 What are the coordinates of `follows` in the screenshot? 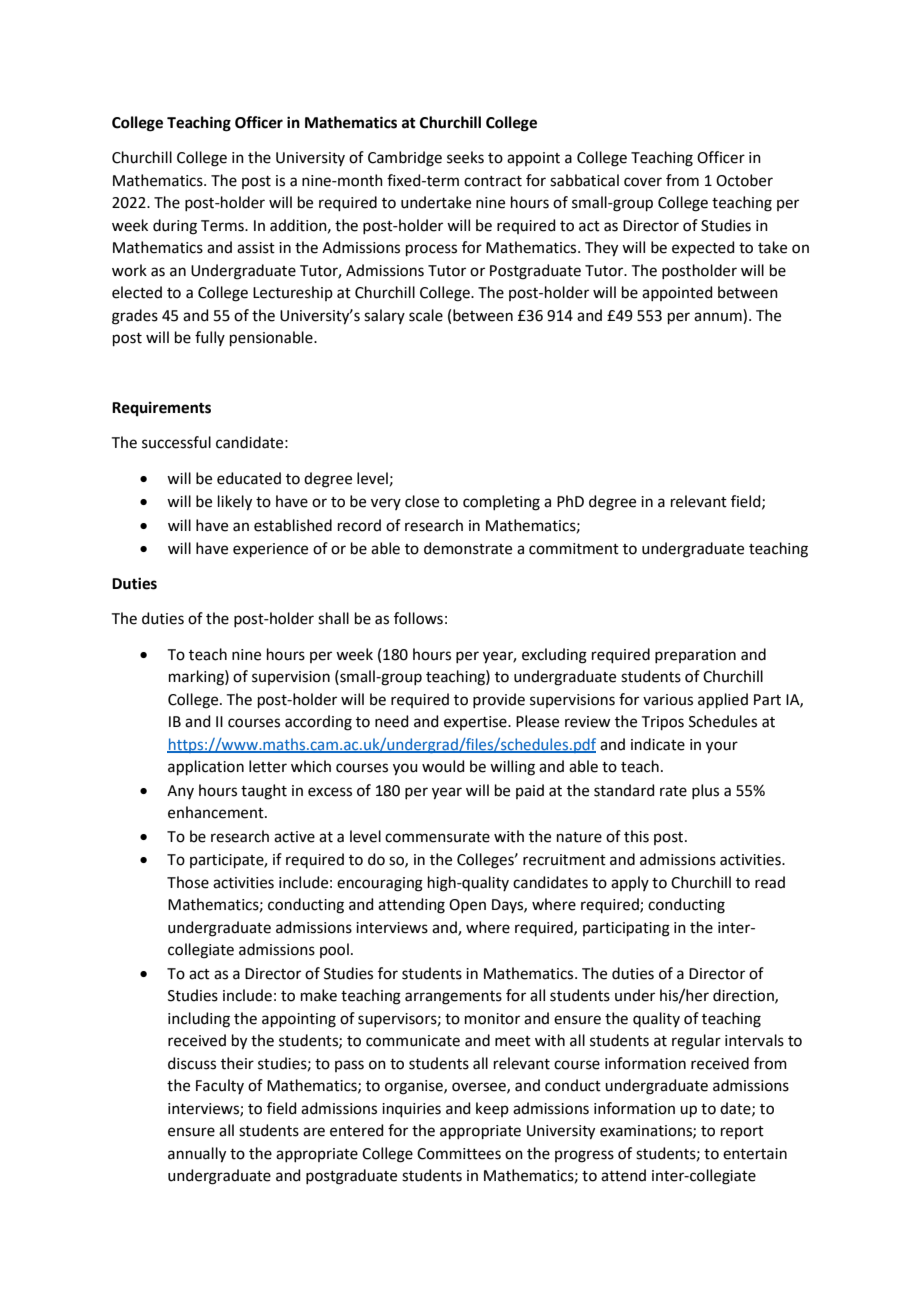 It's located at (418, 618).
